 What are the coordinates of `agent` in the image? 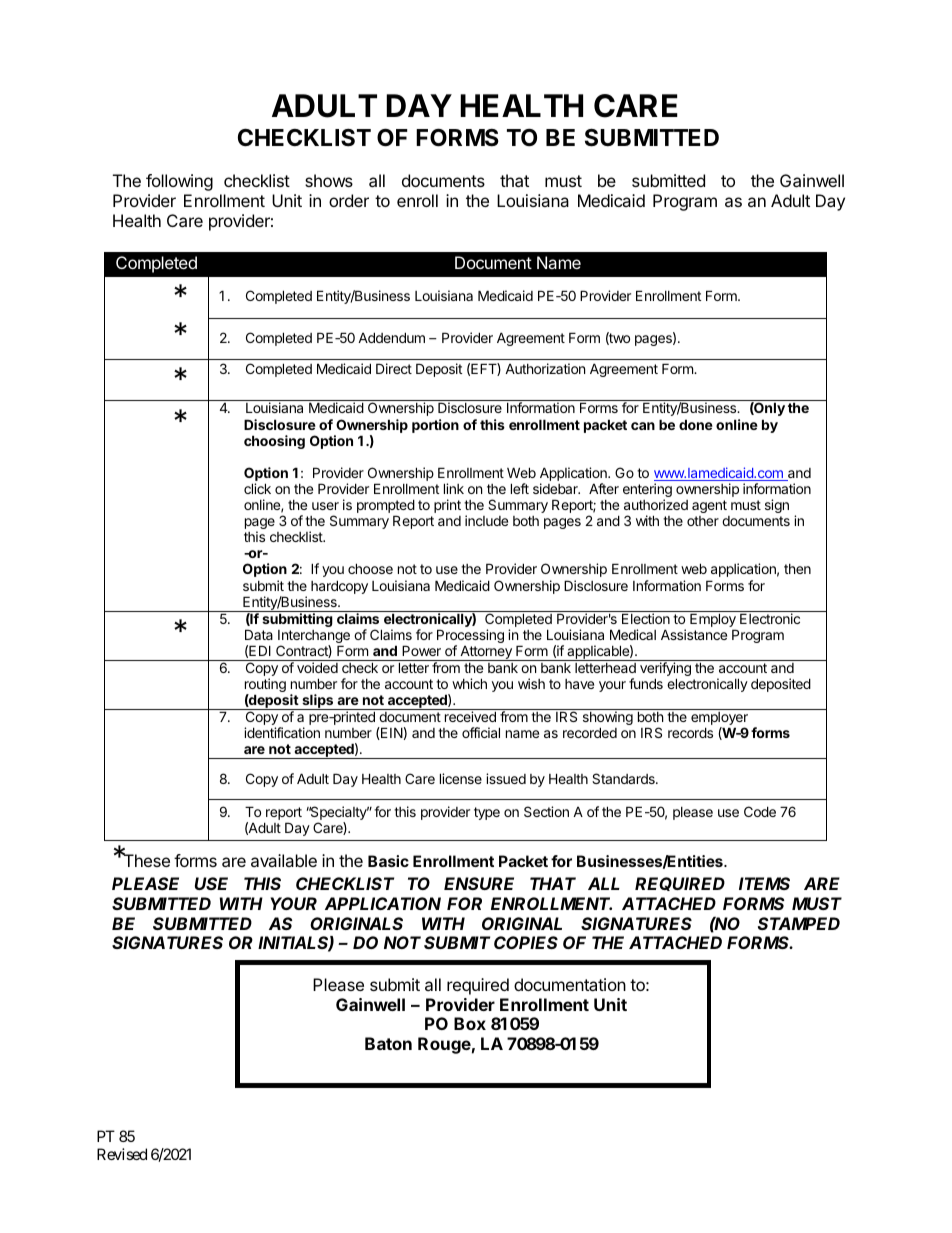 It's located at (709, 506).
